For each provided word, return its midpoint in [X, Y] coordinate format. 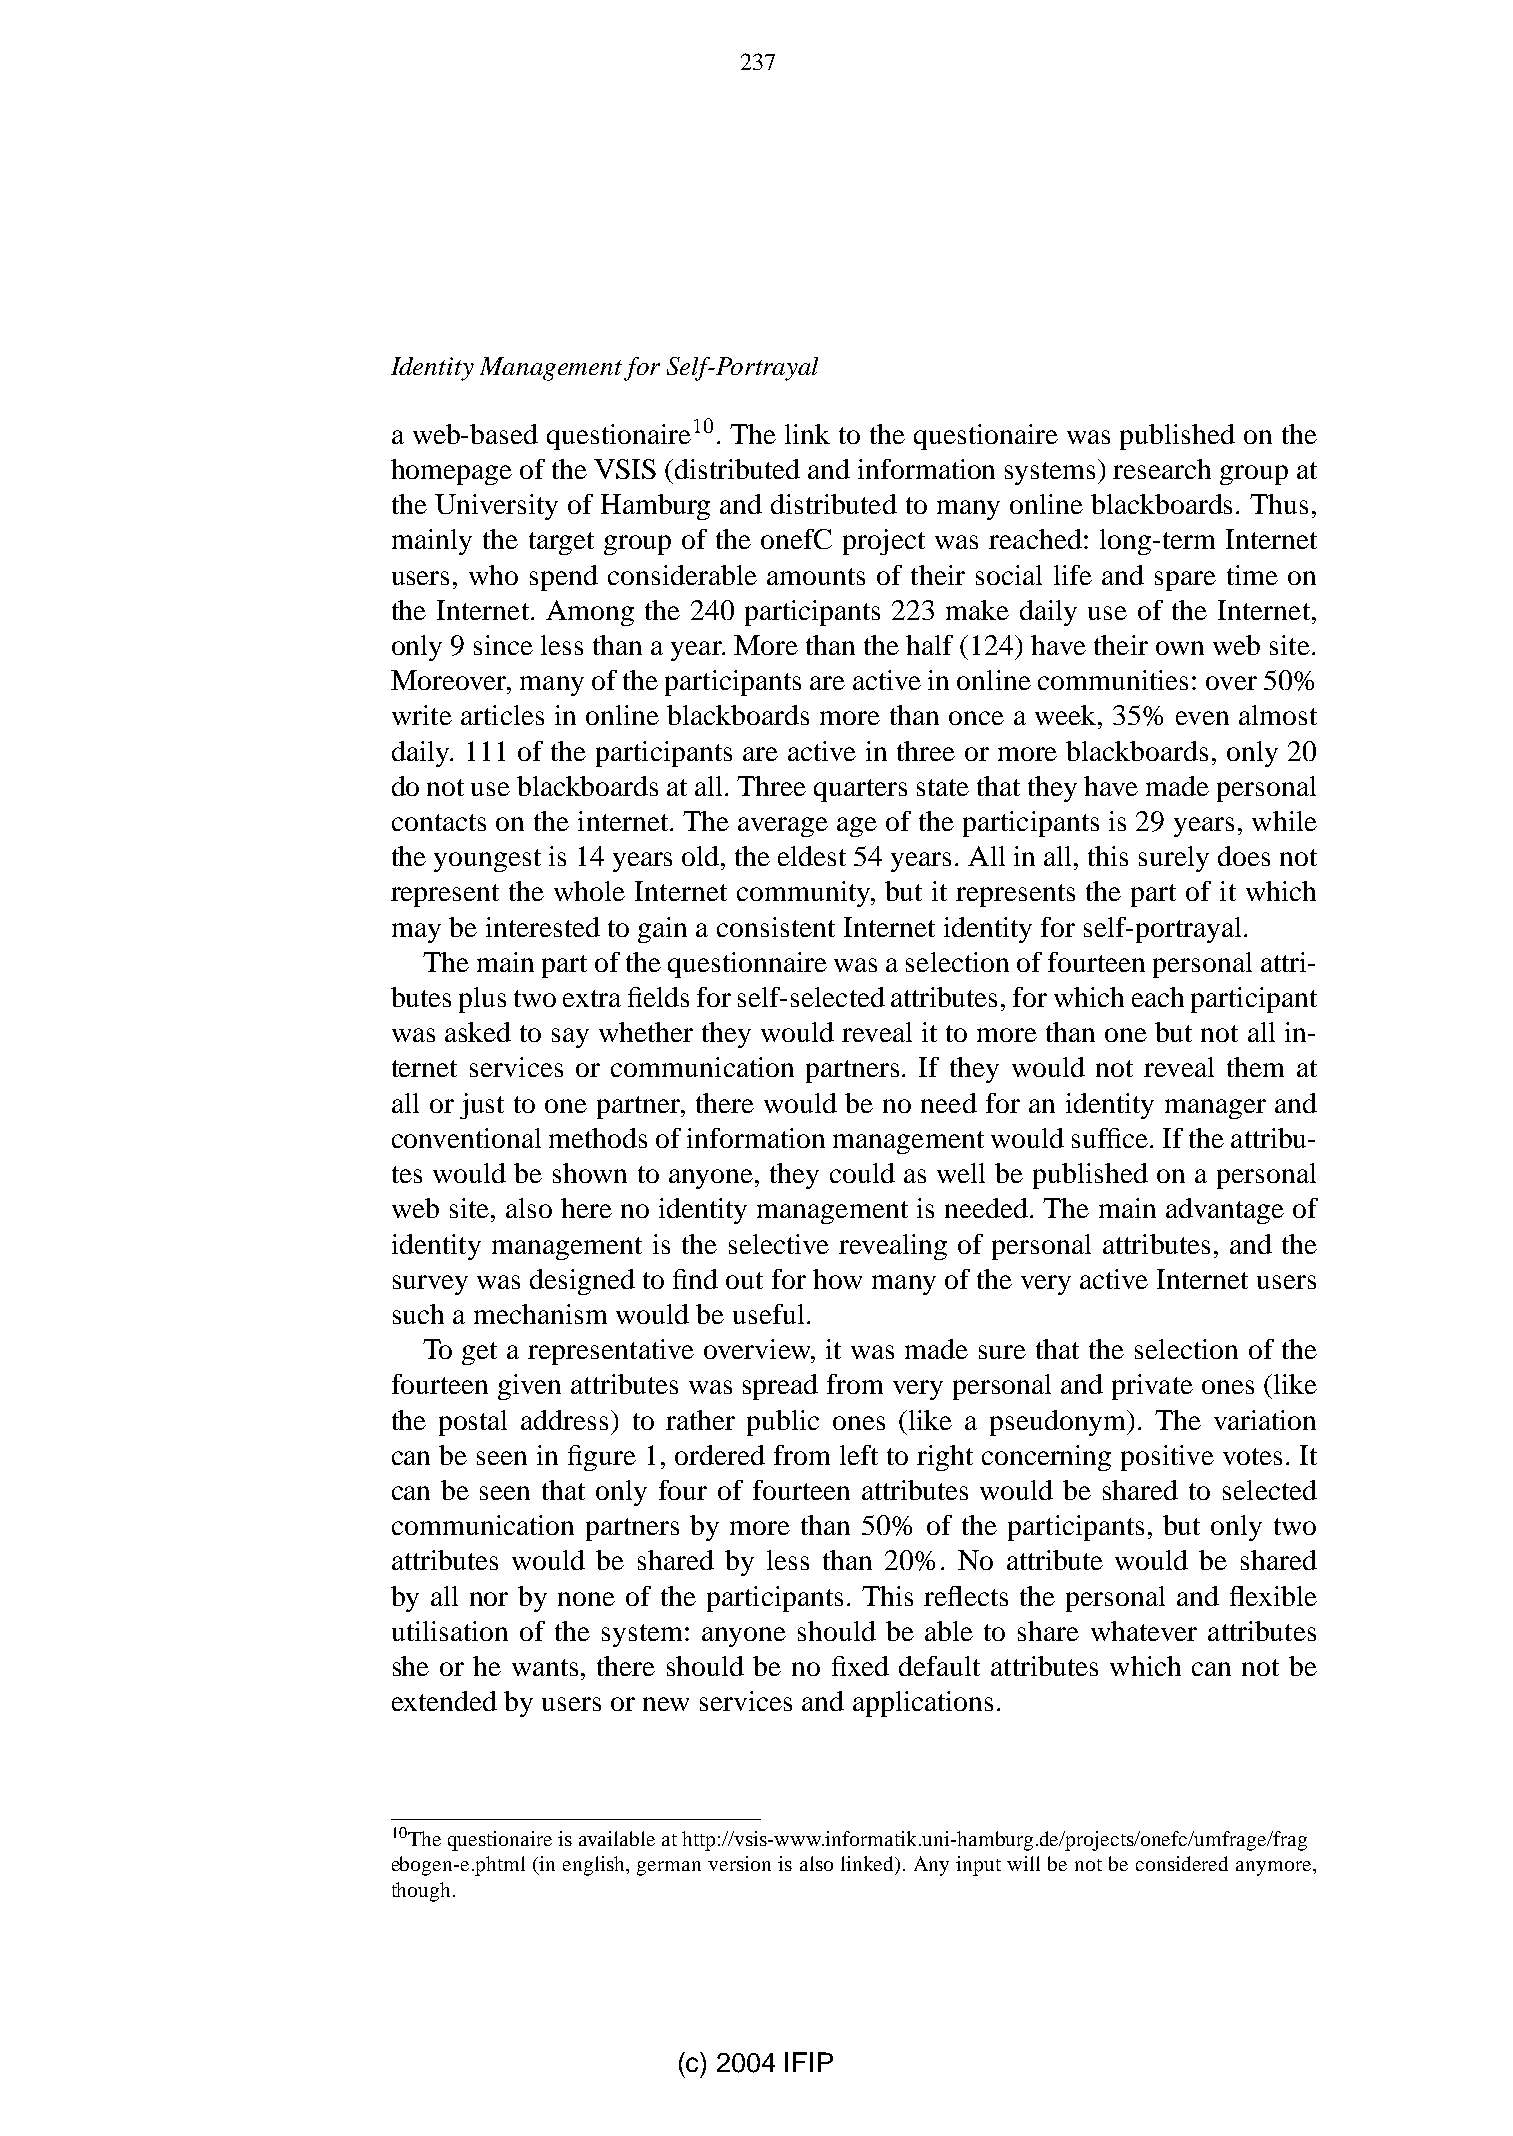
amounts [816, 576]
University [496, 507]
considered [1182, 1863]
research [1162, 469]
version [739, 1863]
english [595, 1866]
